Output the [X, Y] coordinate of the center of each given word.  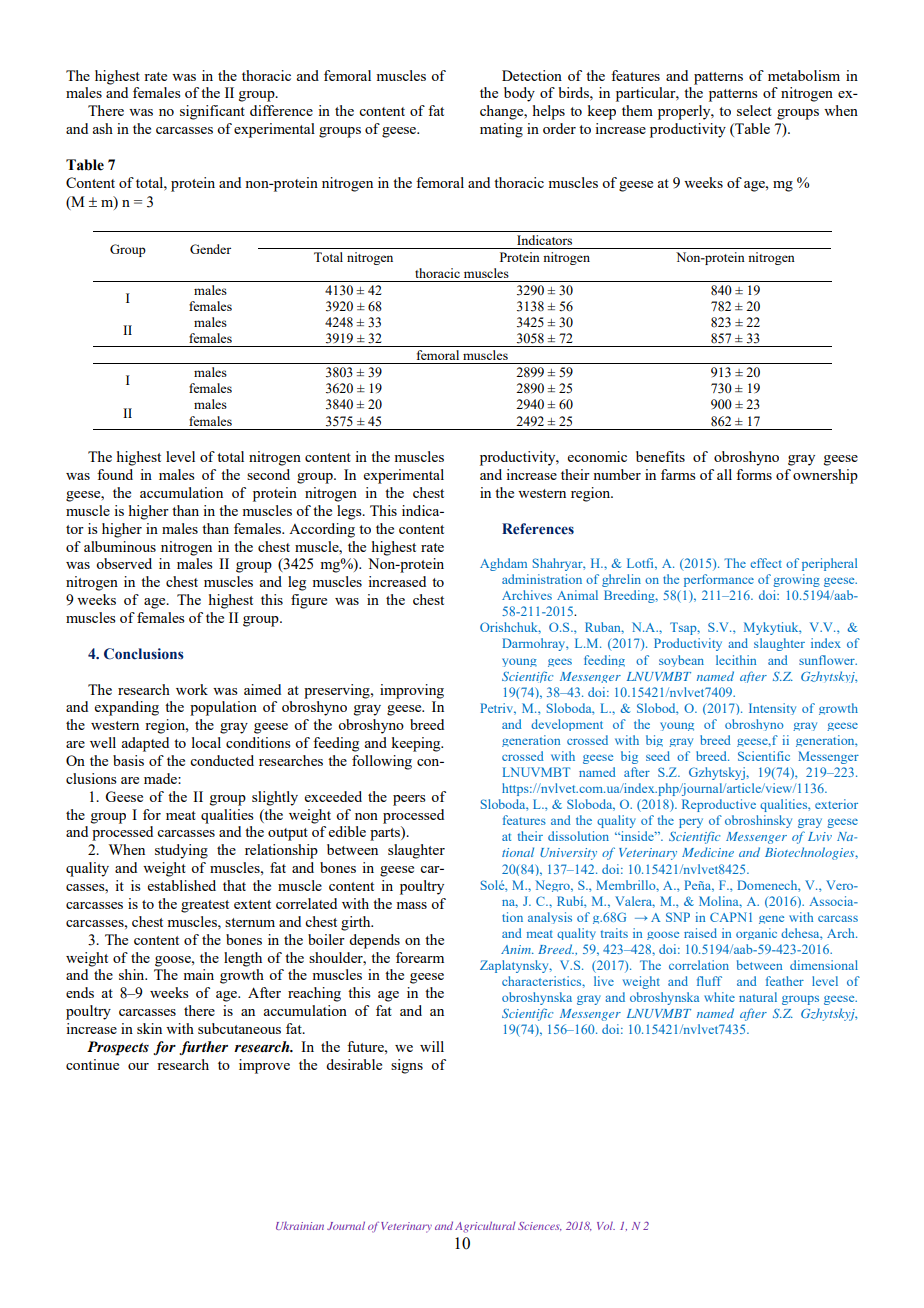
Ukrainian [300, 1226]
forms [754, 474]
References [538, 529]
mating [501, 130]
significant [212, 112]
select [754, 110]
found [115, 474]
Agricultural [485, 1227]
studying [181, 851]
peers [409, 800]
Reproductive [719, 805]
